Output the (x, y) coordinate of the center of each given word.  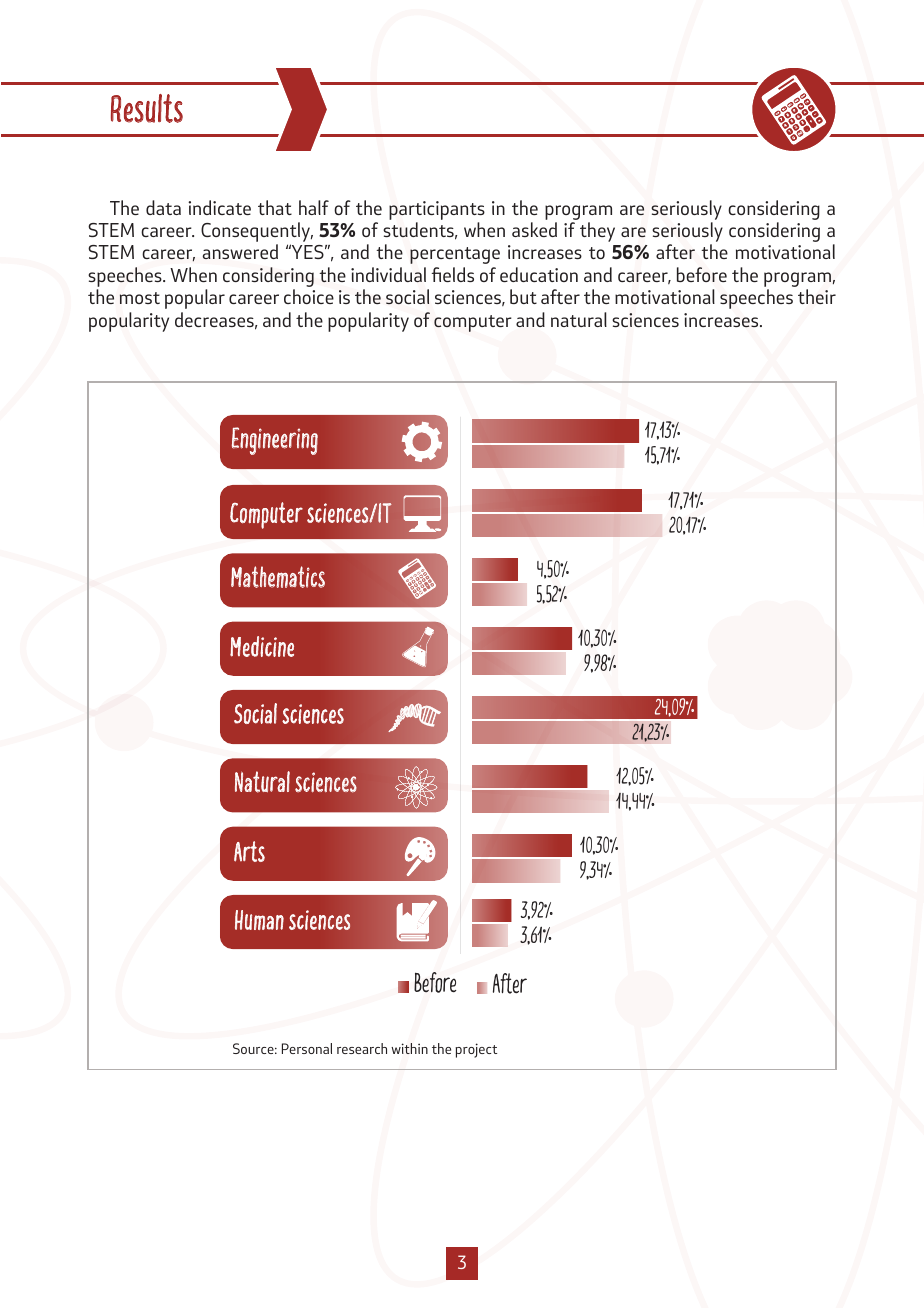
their (817, 296)
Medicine (262, 646)
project (476, 1050)
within (409, 1048)
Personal (307, 1048)
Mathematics (278, 577)
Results (147, 108)
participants (437, 210)
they (597, 232)
